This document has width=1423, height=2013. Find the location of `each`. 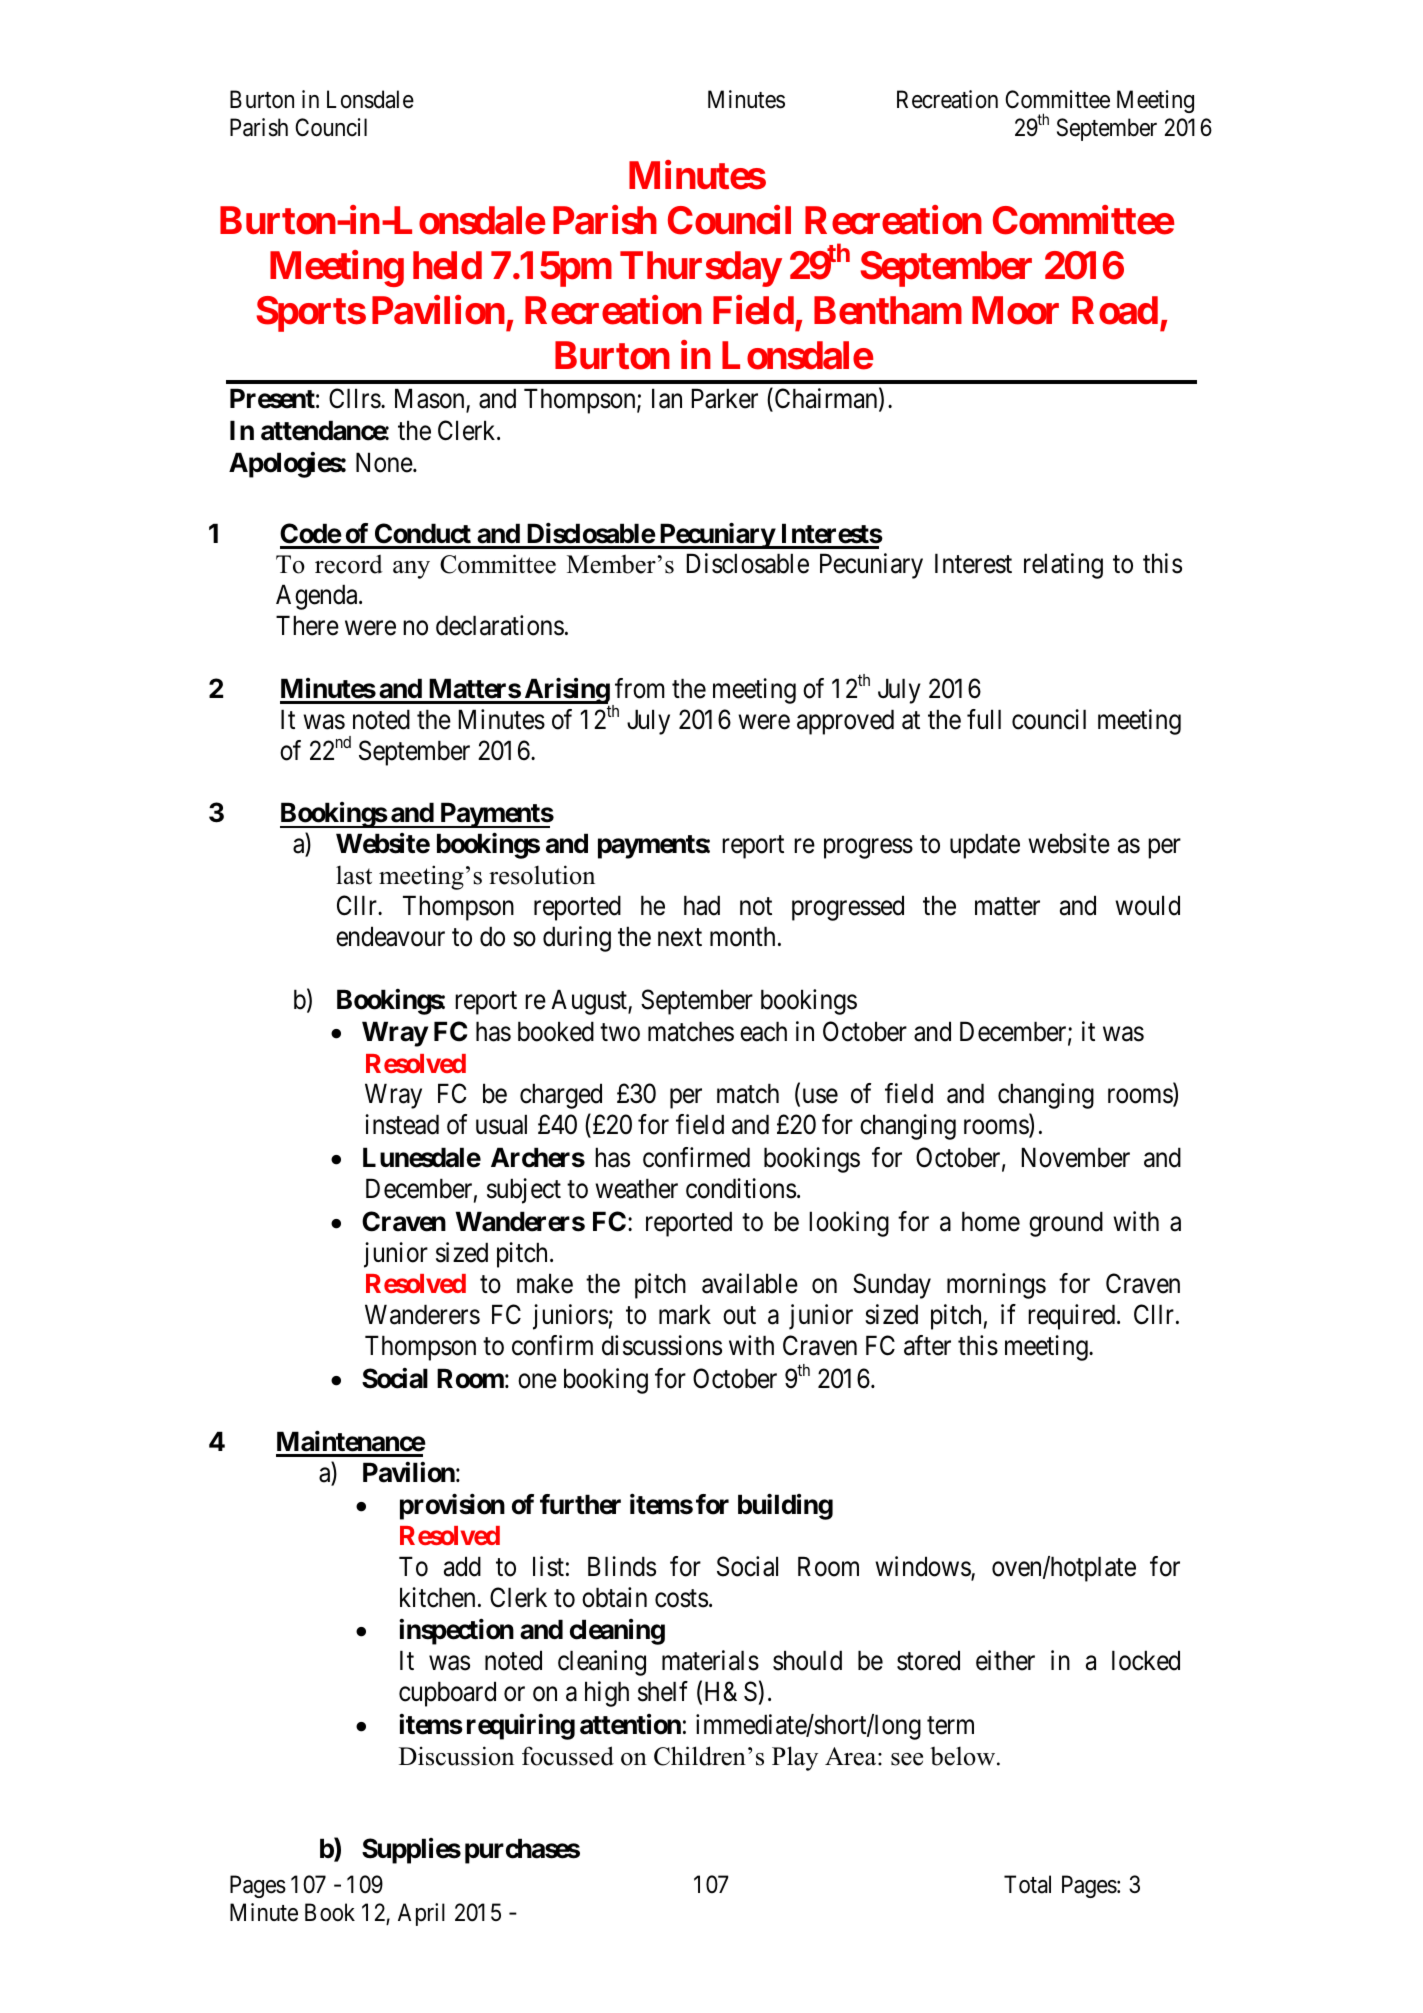

each is located at coordinates (763, 1031).
